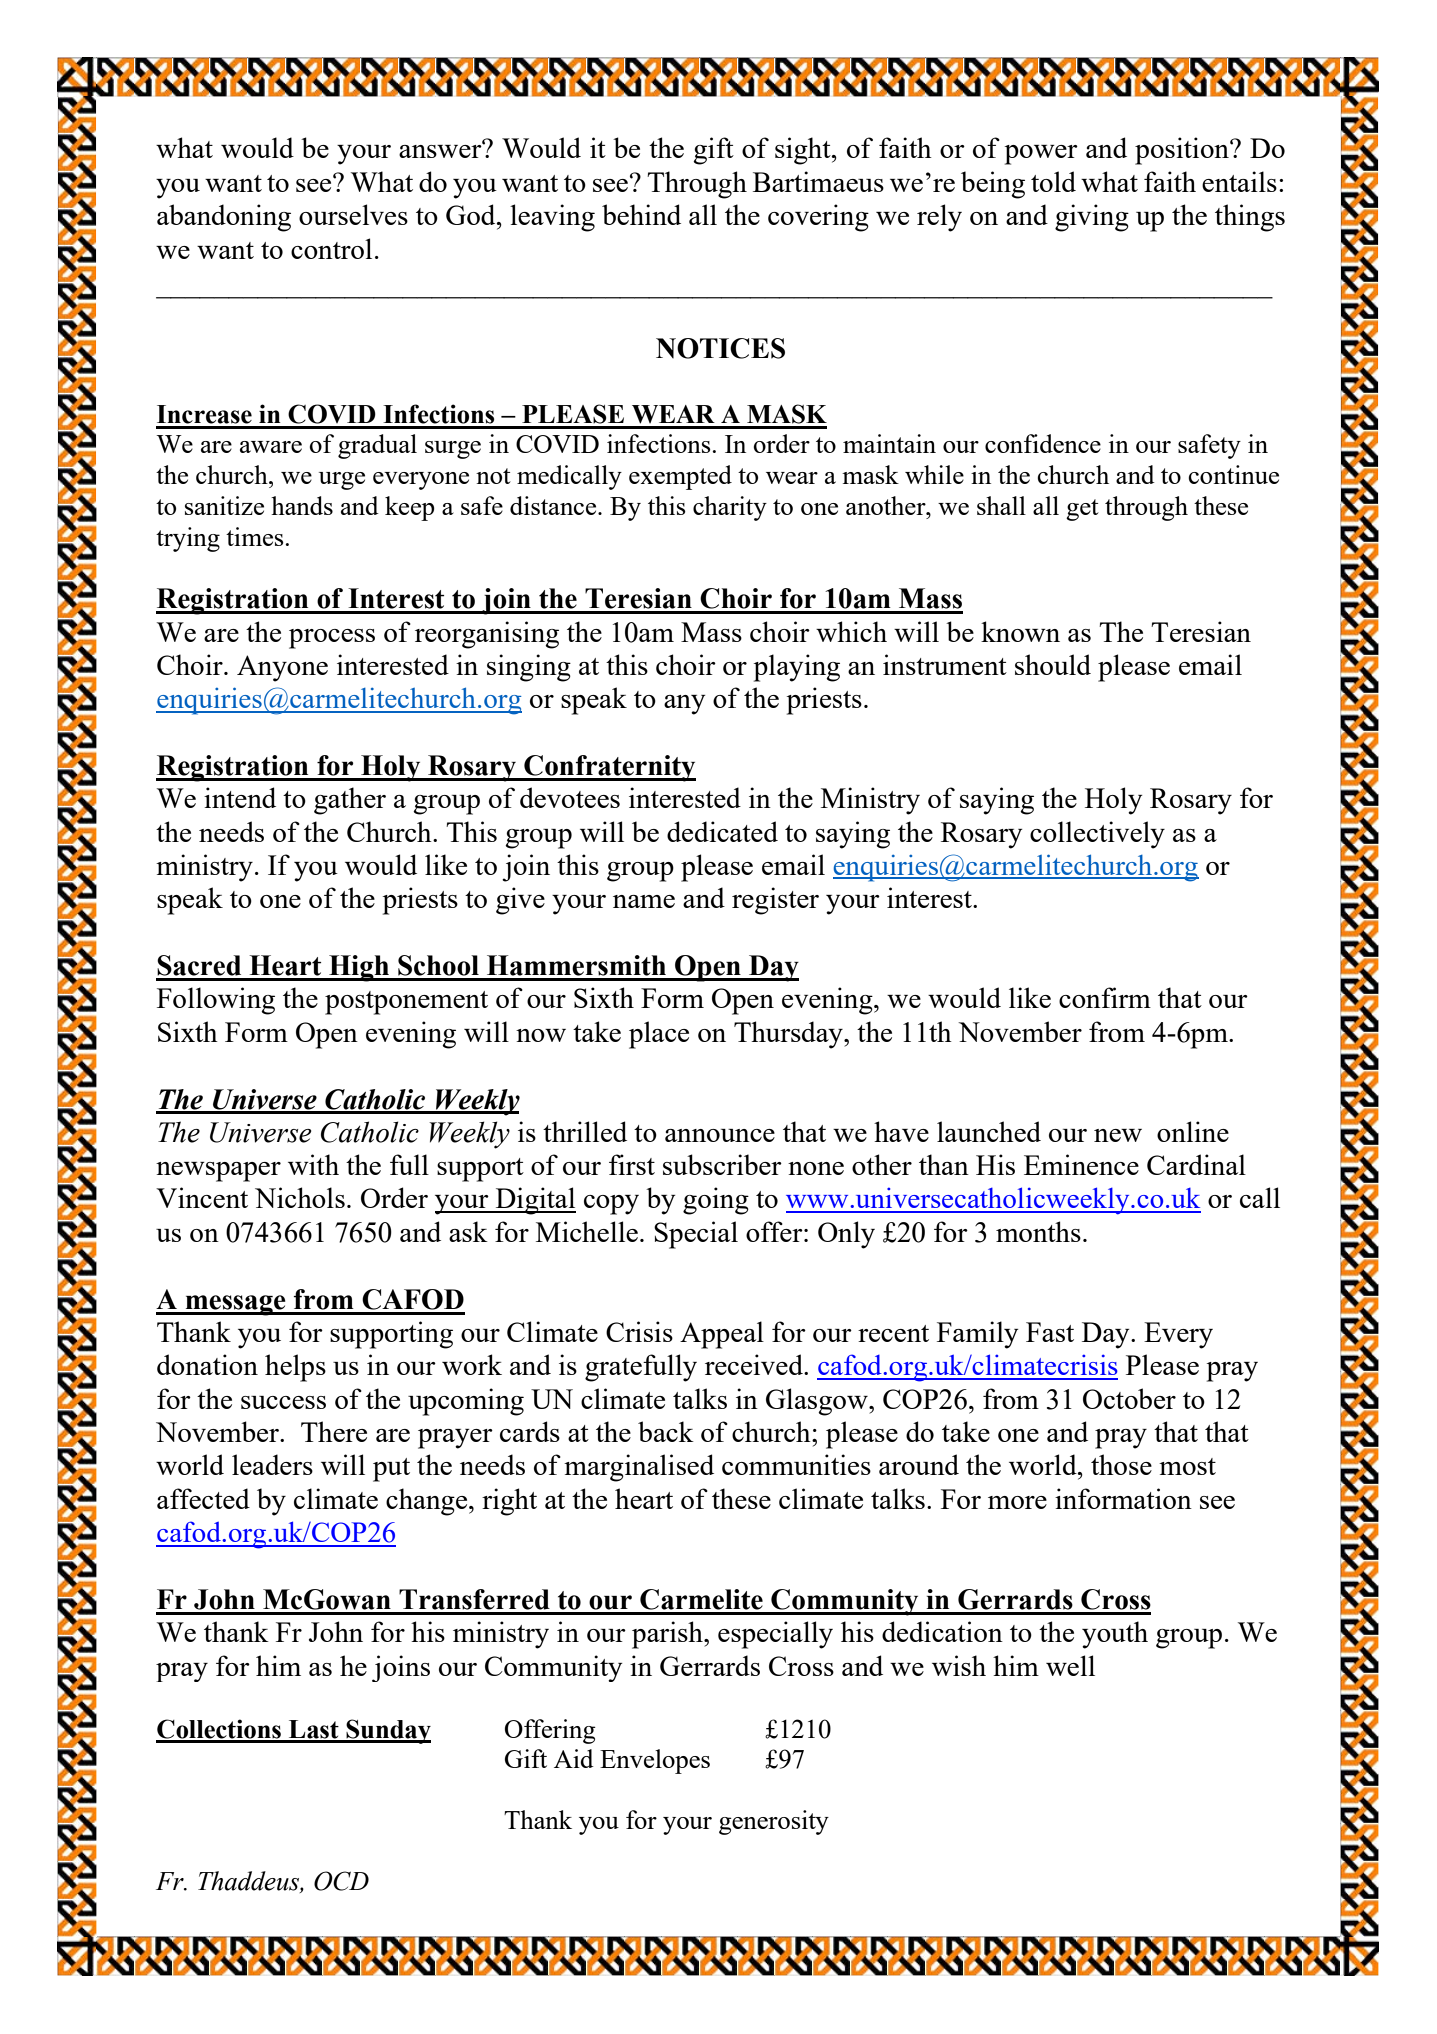 The width and height of the page is (1437, 2034). What do you see at coordinates (641, 214) in the page?
I see `behind` at bounding box center [641, 214].
